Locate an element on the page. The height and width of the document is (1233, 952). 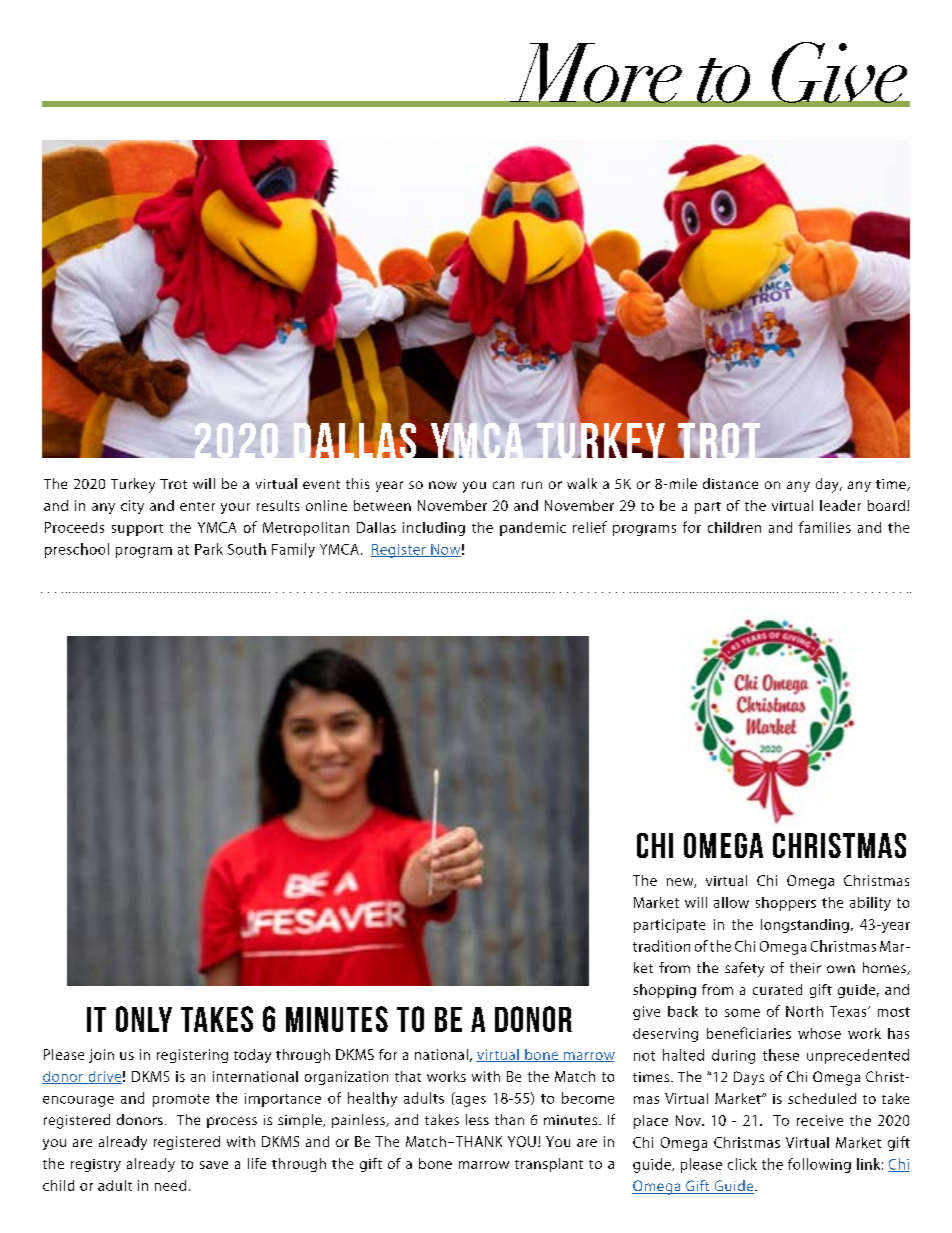
North is located at coordinates (804, 1011).
